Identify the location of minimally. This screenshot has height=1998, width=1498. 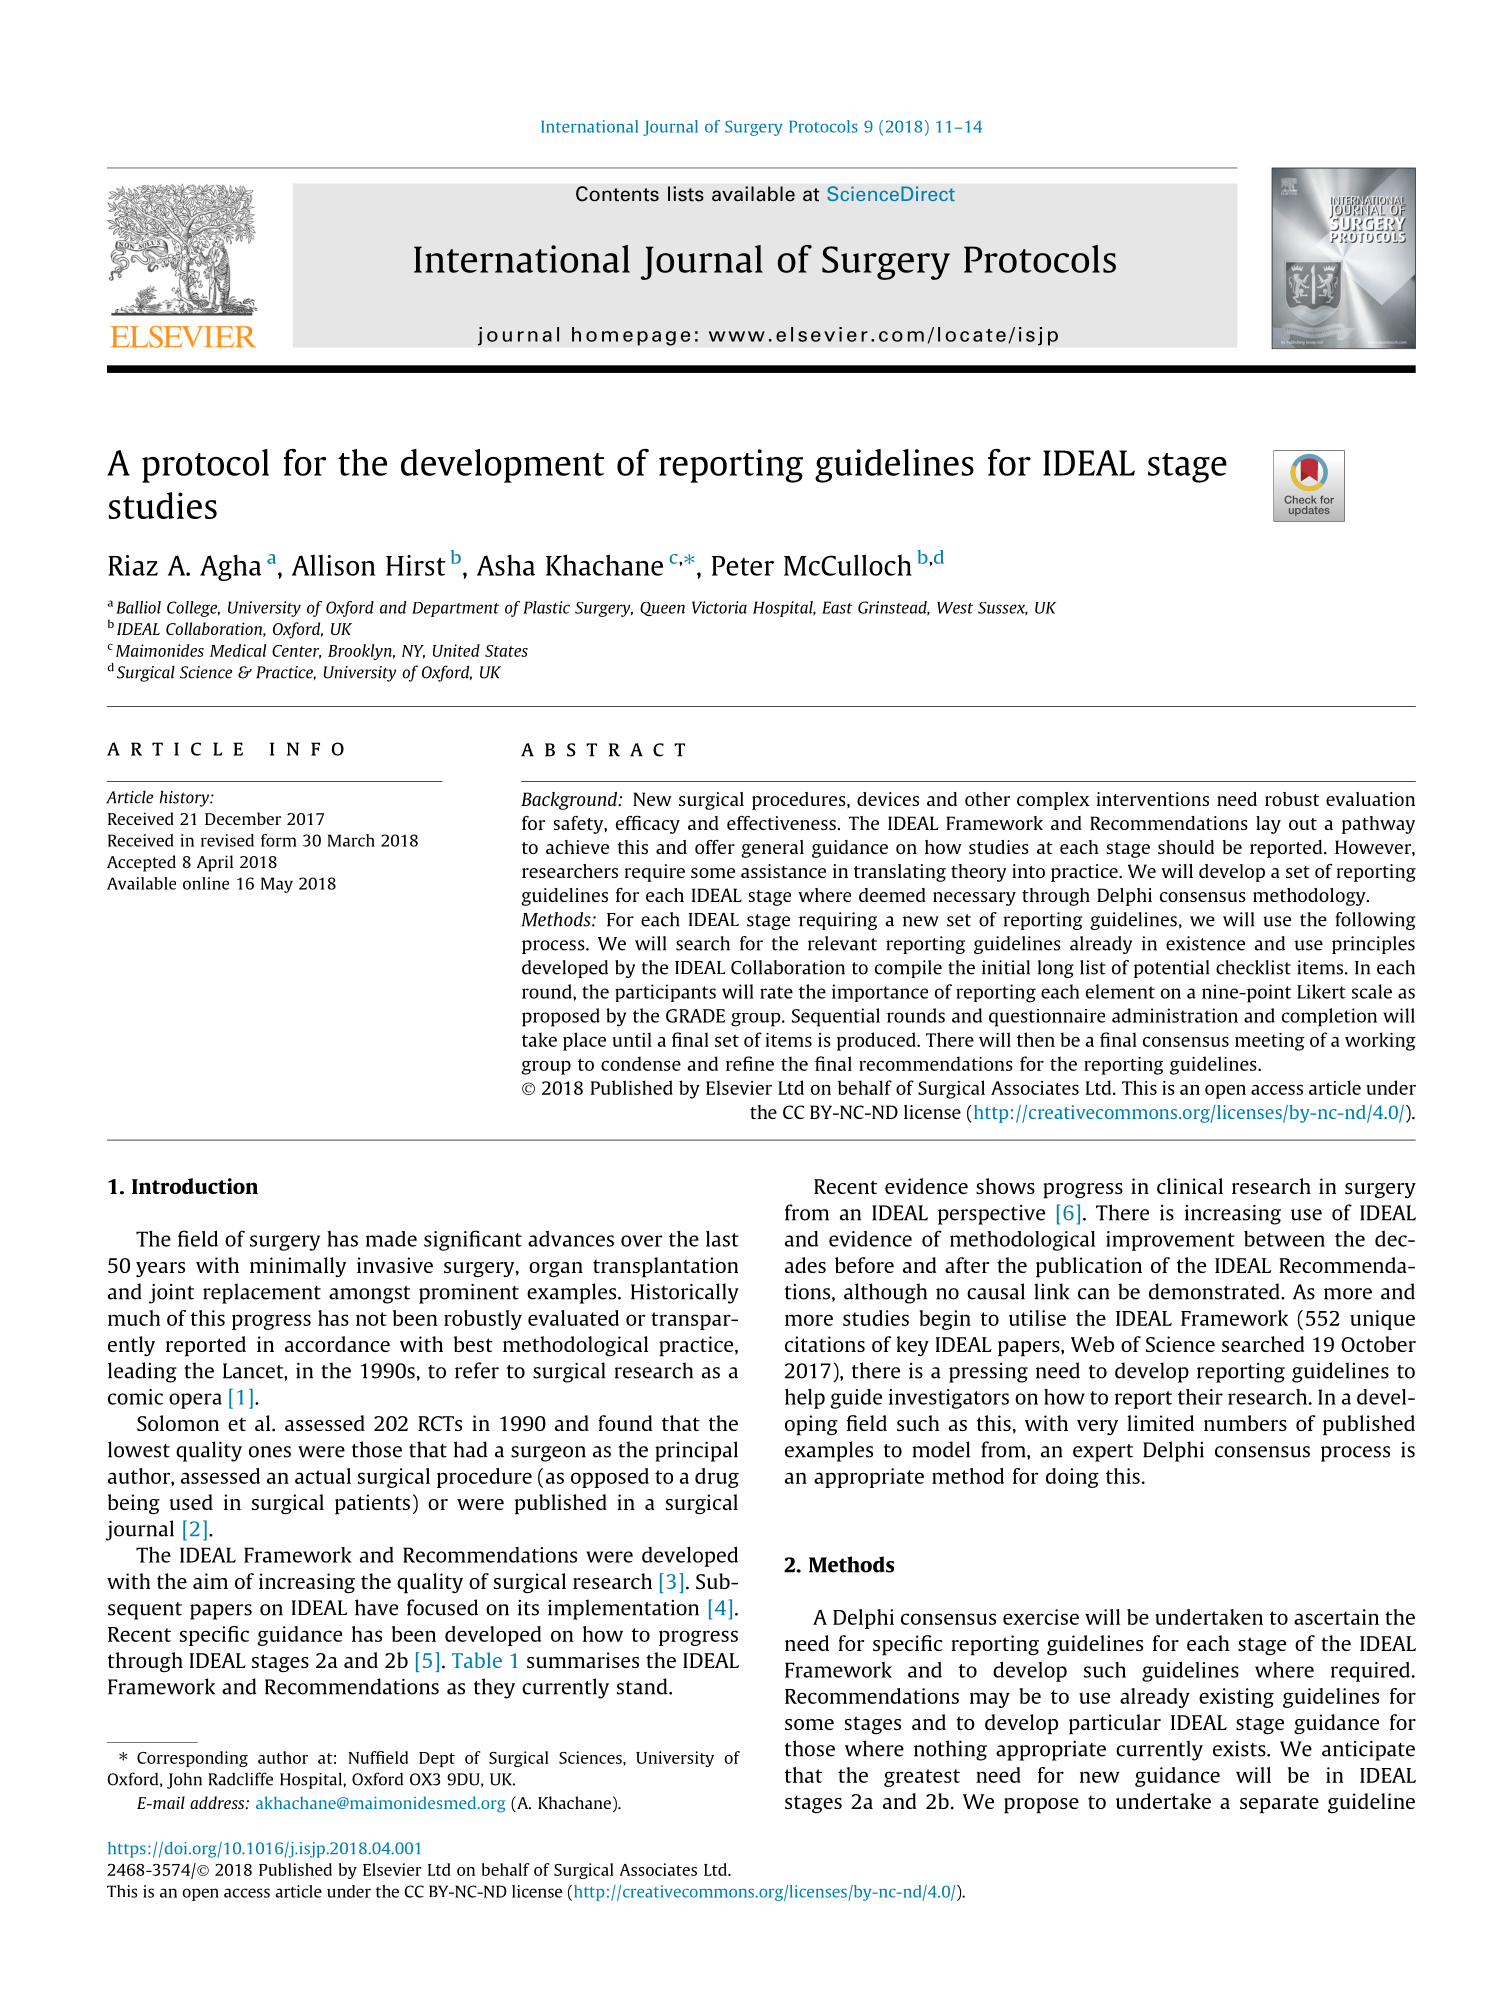
(298, 1267).
